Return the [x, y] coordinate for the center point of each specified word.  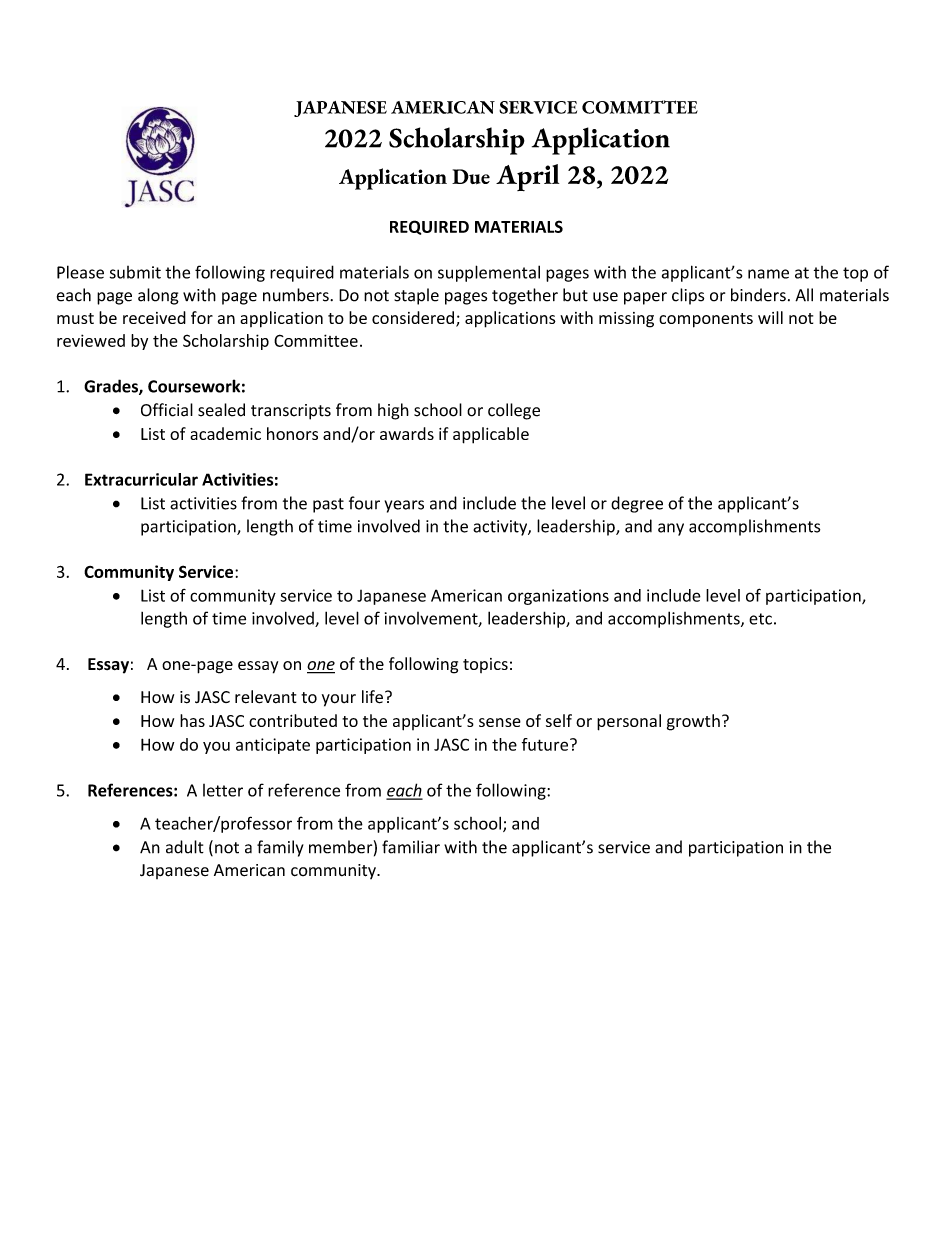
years [404, 506]
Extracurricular [141, 479]
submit [135, 272]
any [671, 529]
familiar [411, 847]
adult [185, 847]
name [768, 274]
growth [693, 722]
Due [471, 176]
